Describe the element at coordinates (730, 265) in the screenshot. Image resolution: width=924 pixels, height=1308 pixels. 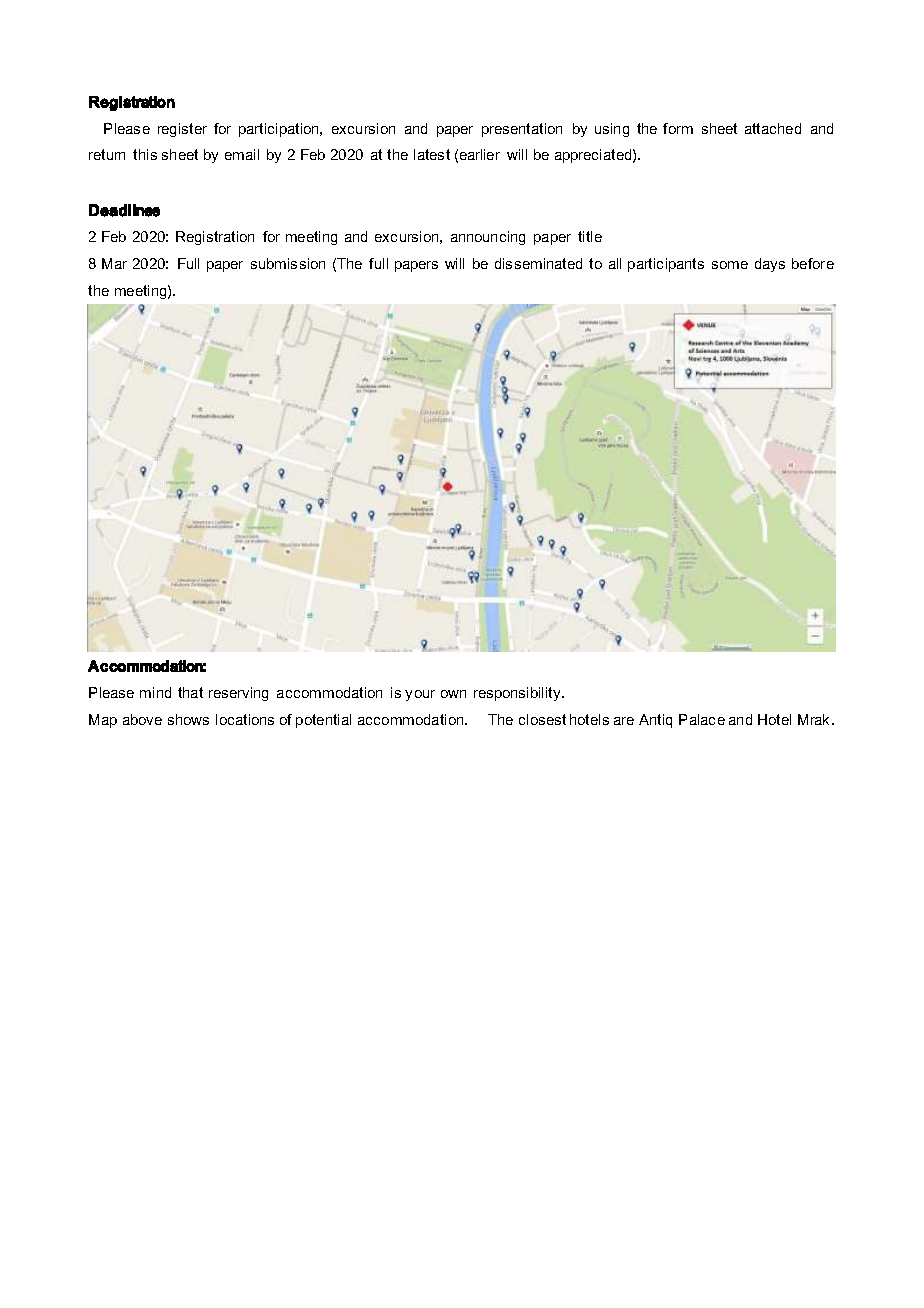
I see `some` at that location.
